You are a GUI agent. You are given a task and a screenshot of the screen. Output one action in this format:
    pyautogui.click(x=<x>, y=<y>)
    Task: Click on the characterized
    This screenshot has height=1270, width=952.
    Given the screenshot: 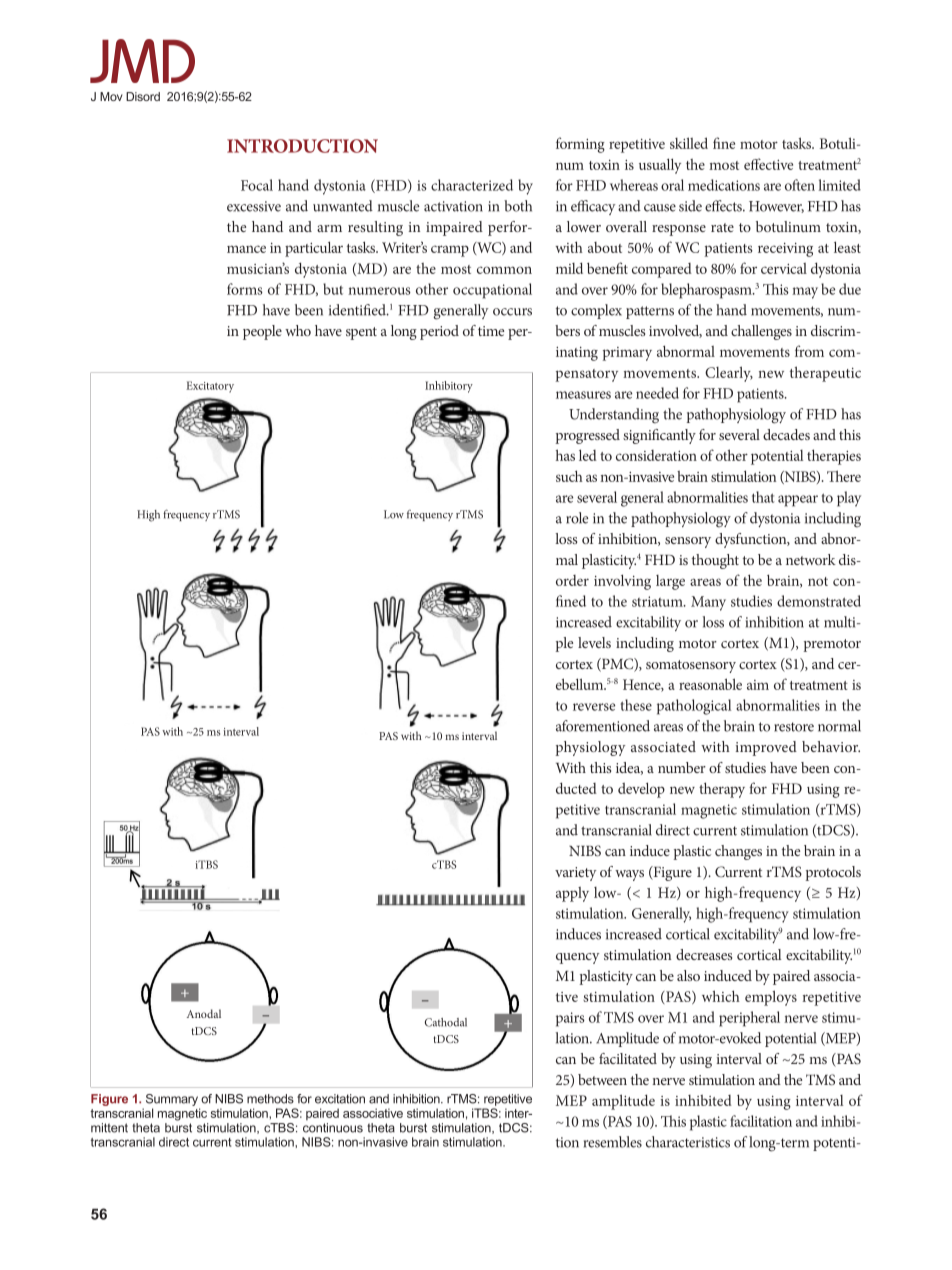 What is the action you would take?
    pyautogui.click(x=472, y=185)
